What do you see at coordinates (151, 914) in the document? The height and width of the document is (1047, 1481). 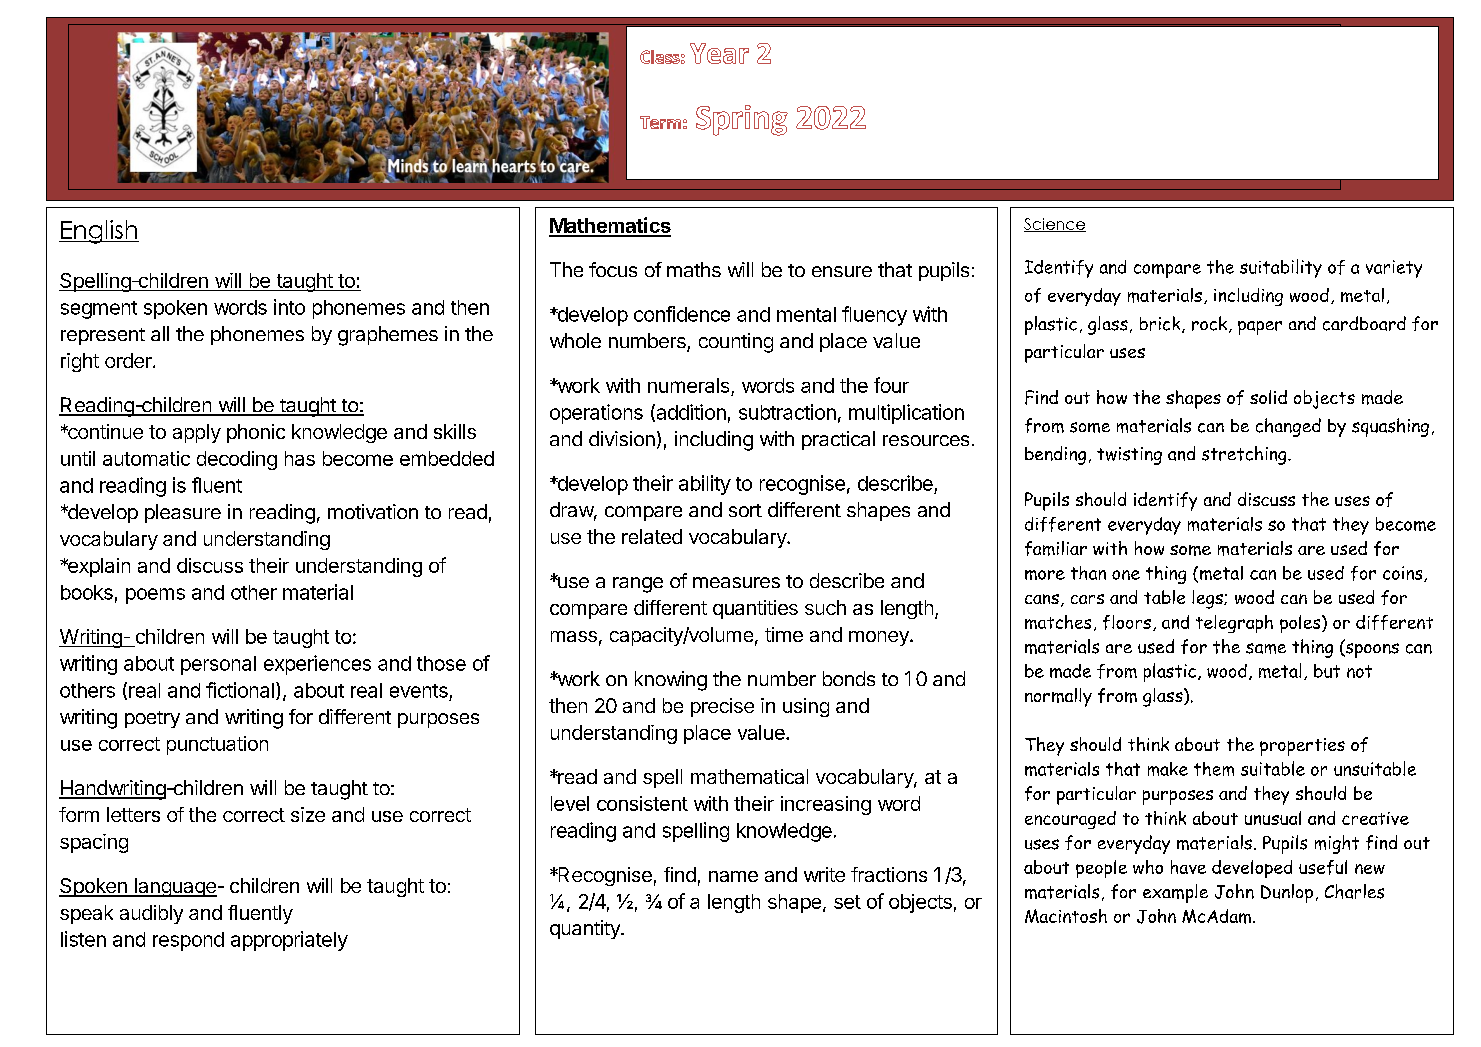 I see `audibly` at bounding box center [151, 914].
